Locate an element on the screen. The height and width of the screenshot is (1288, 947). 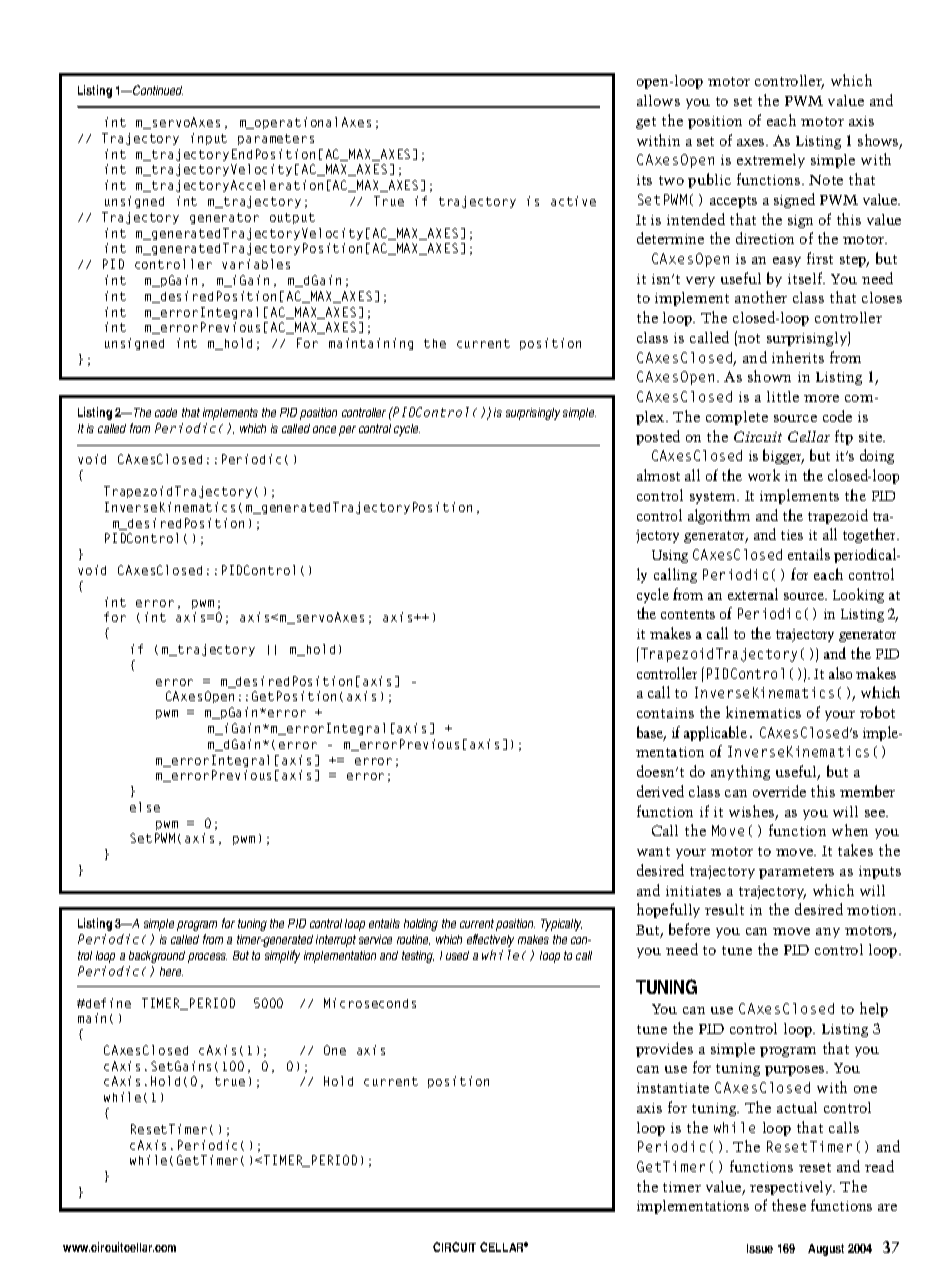
else is located at coordinates (145, 807).
